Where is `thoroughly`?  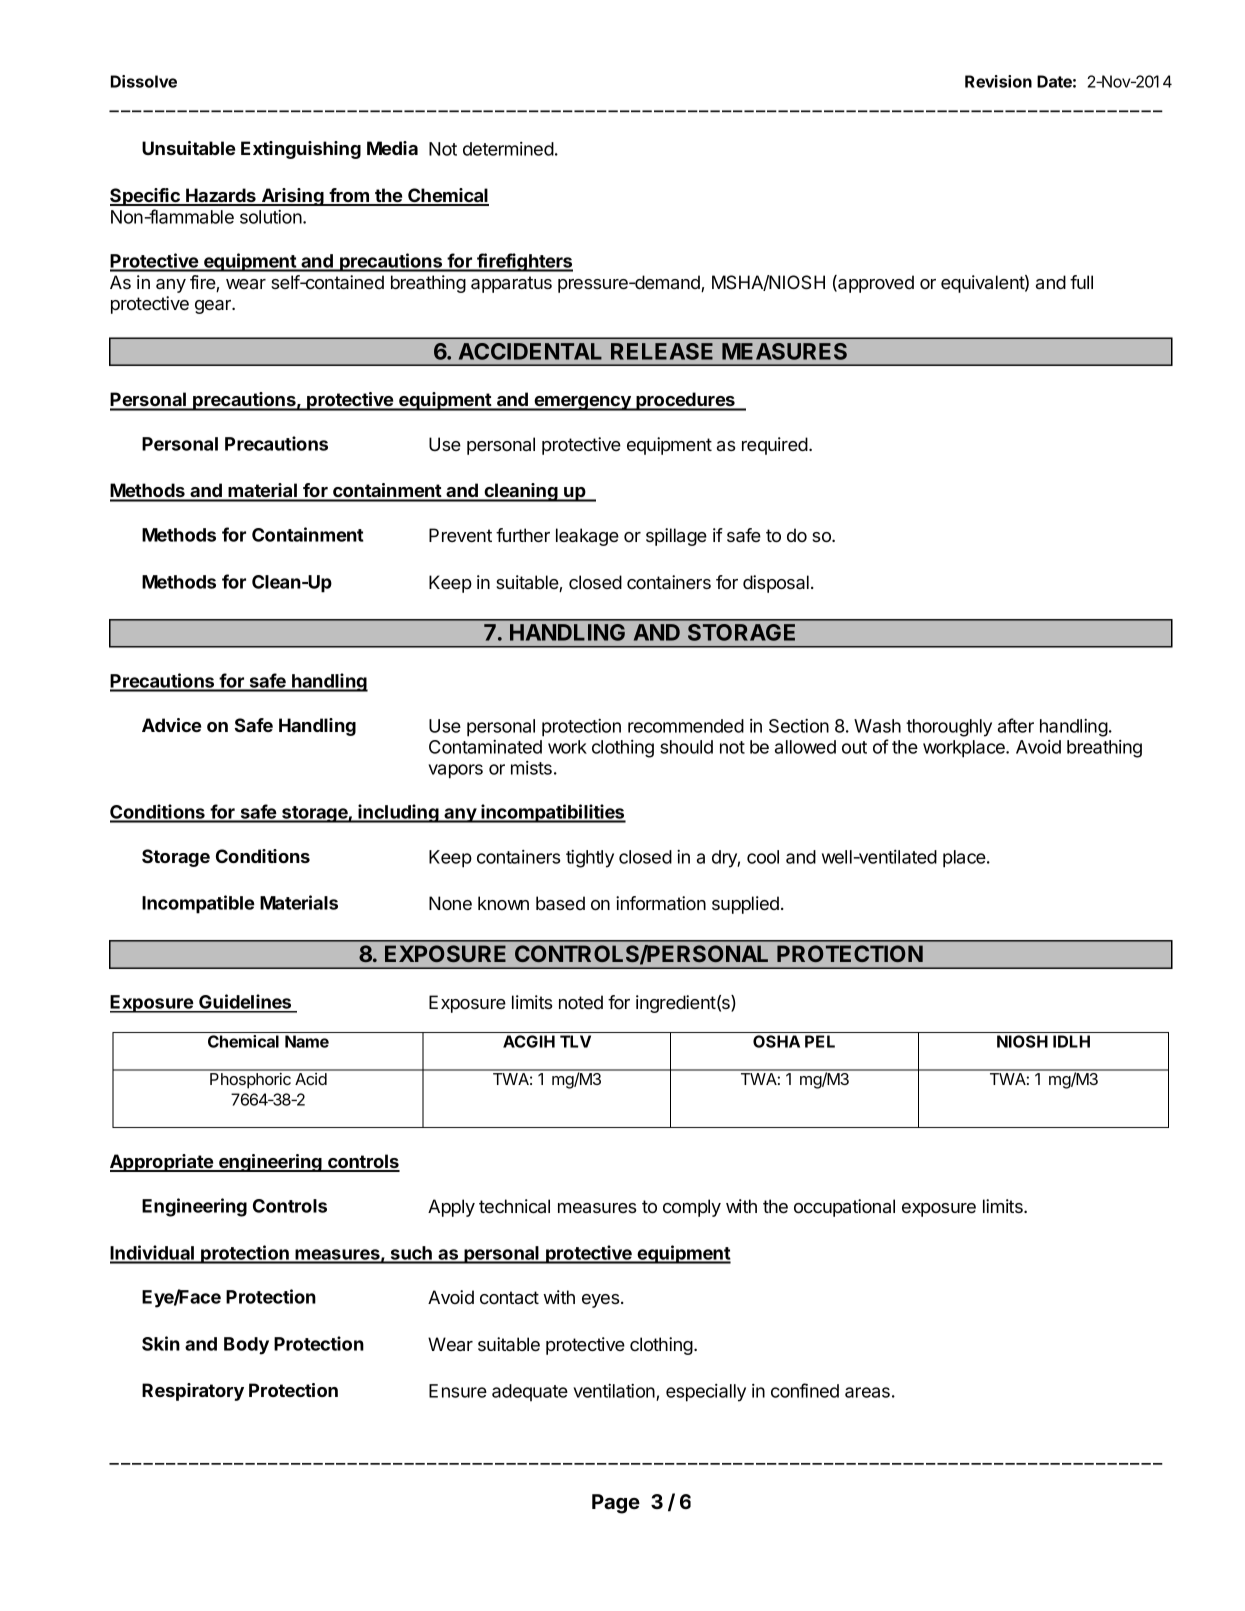
thoroughly is located at coordinates (949, 728).
